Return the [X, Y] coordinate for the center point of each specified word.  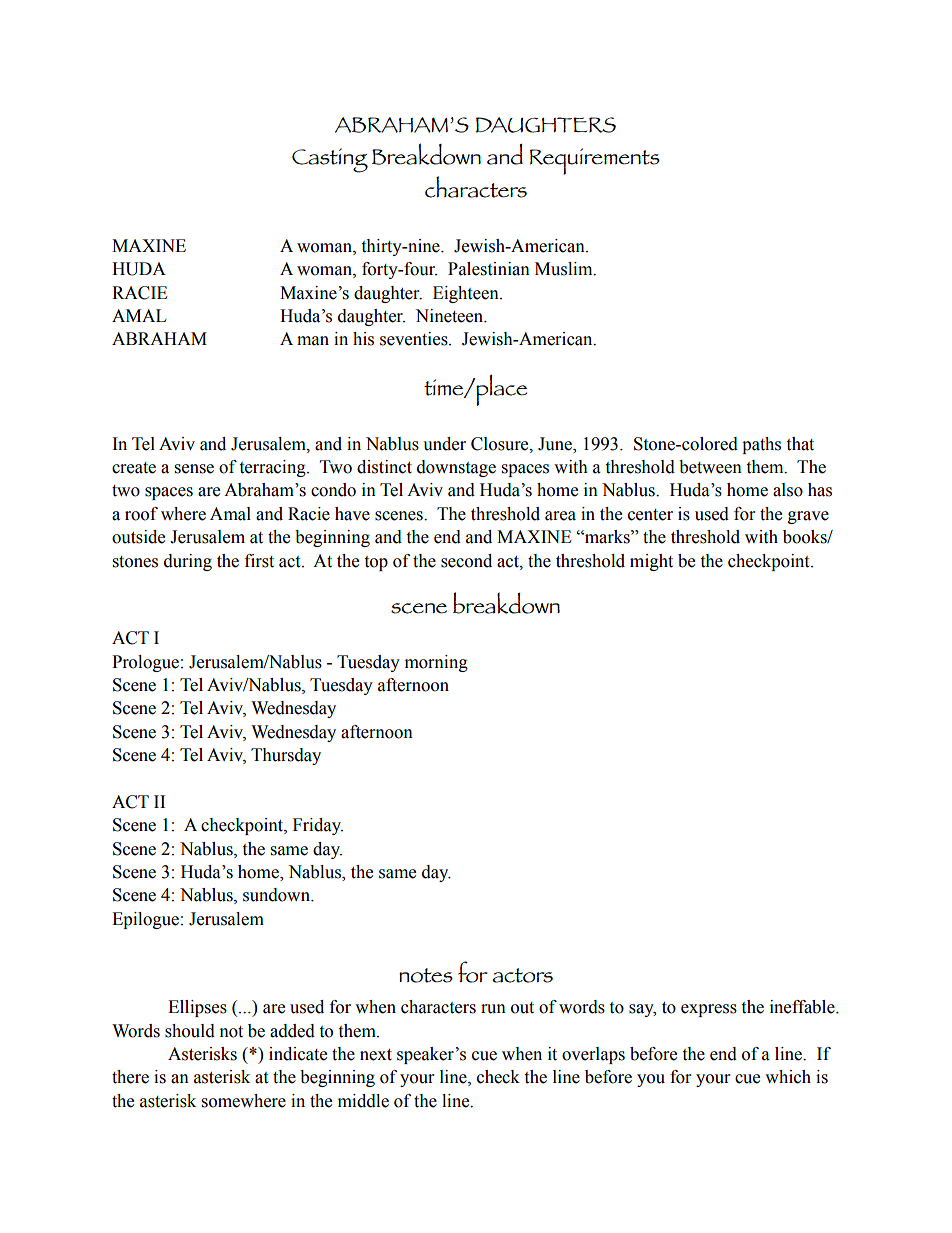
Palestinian [489, 269]
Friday [318, 826]
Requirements [595, 161]
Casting [330, 160]
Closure [501, 444]
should [190, 1031]
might [651, 562]
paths [761, 445]
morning [436, 663]
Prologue [145, 663]
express [709, 1010]
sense [194, 469]
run [493, 1009]
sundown [277, 895]
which [788, 1077]
